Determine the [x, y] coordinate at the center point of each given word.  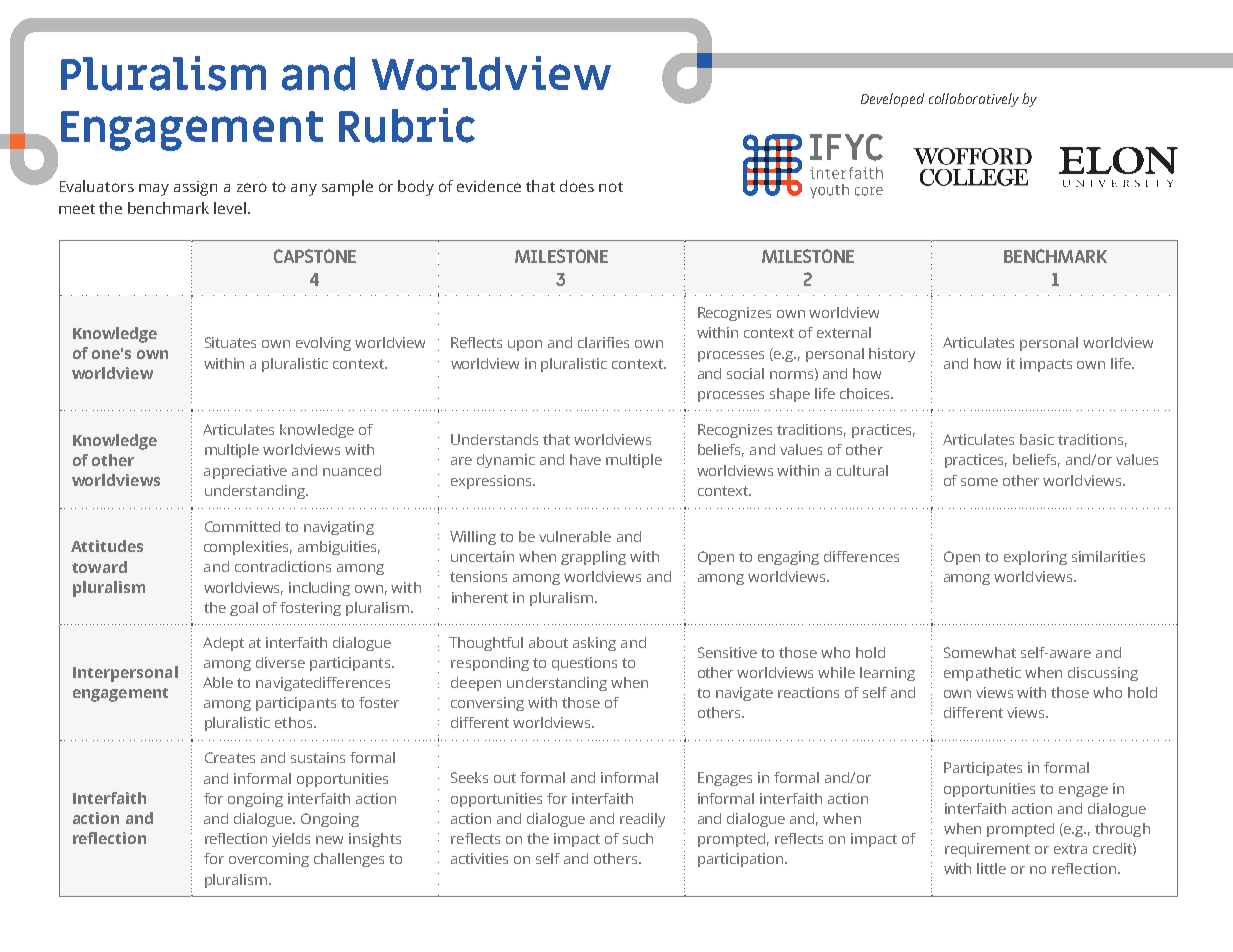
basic [1037, 439]
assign [195, 188]
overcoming [269, 860]
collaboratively [974, 100]
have [585, 459]
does [577, 186]
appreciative [245, 472]
